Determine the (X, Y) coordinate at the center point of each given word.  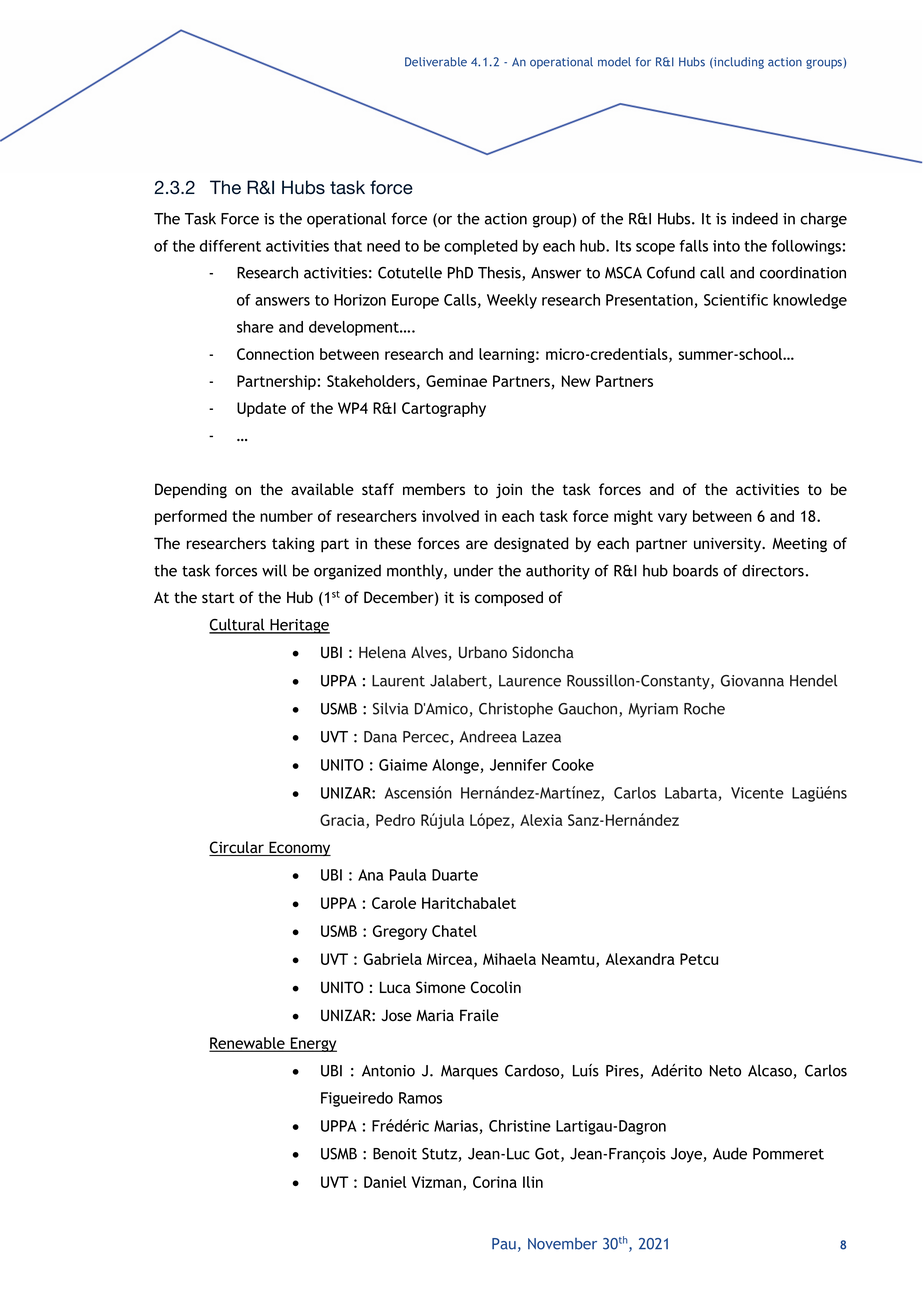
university (729, 544)
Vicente (757, 793)
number (286, 516)
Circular (237, 848)
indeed (755, 218)
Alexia (541, 820)
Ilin (533, 1182)
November (562, 1244)
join (509, 490)
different (230, 246)
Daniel (385, 1182)
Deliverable (436, 62)
